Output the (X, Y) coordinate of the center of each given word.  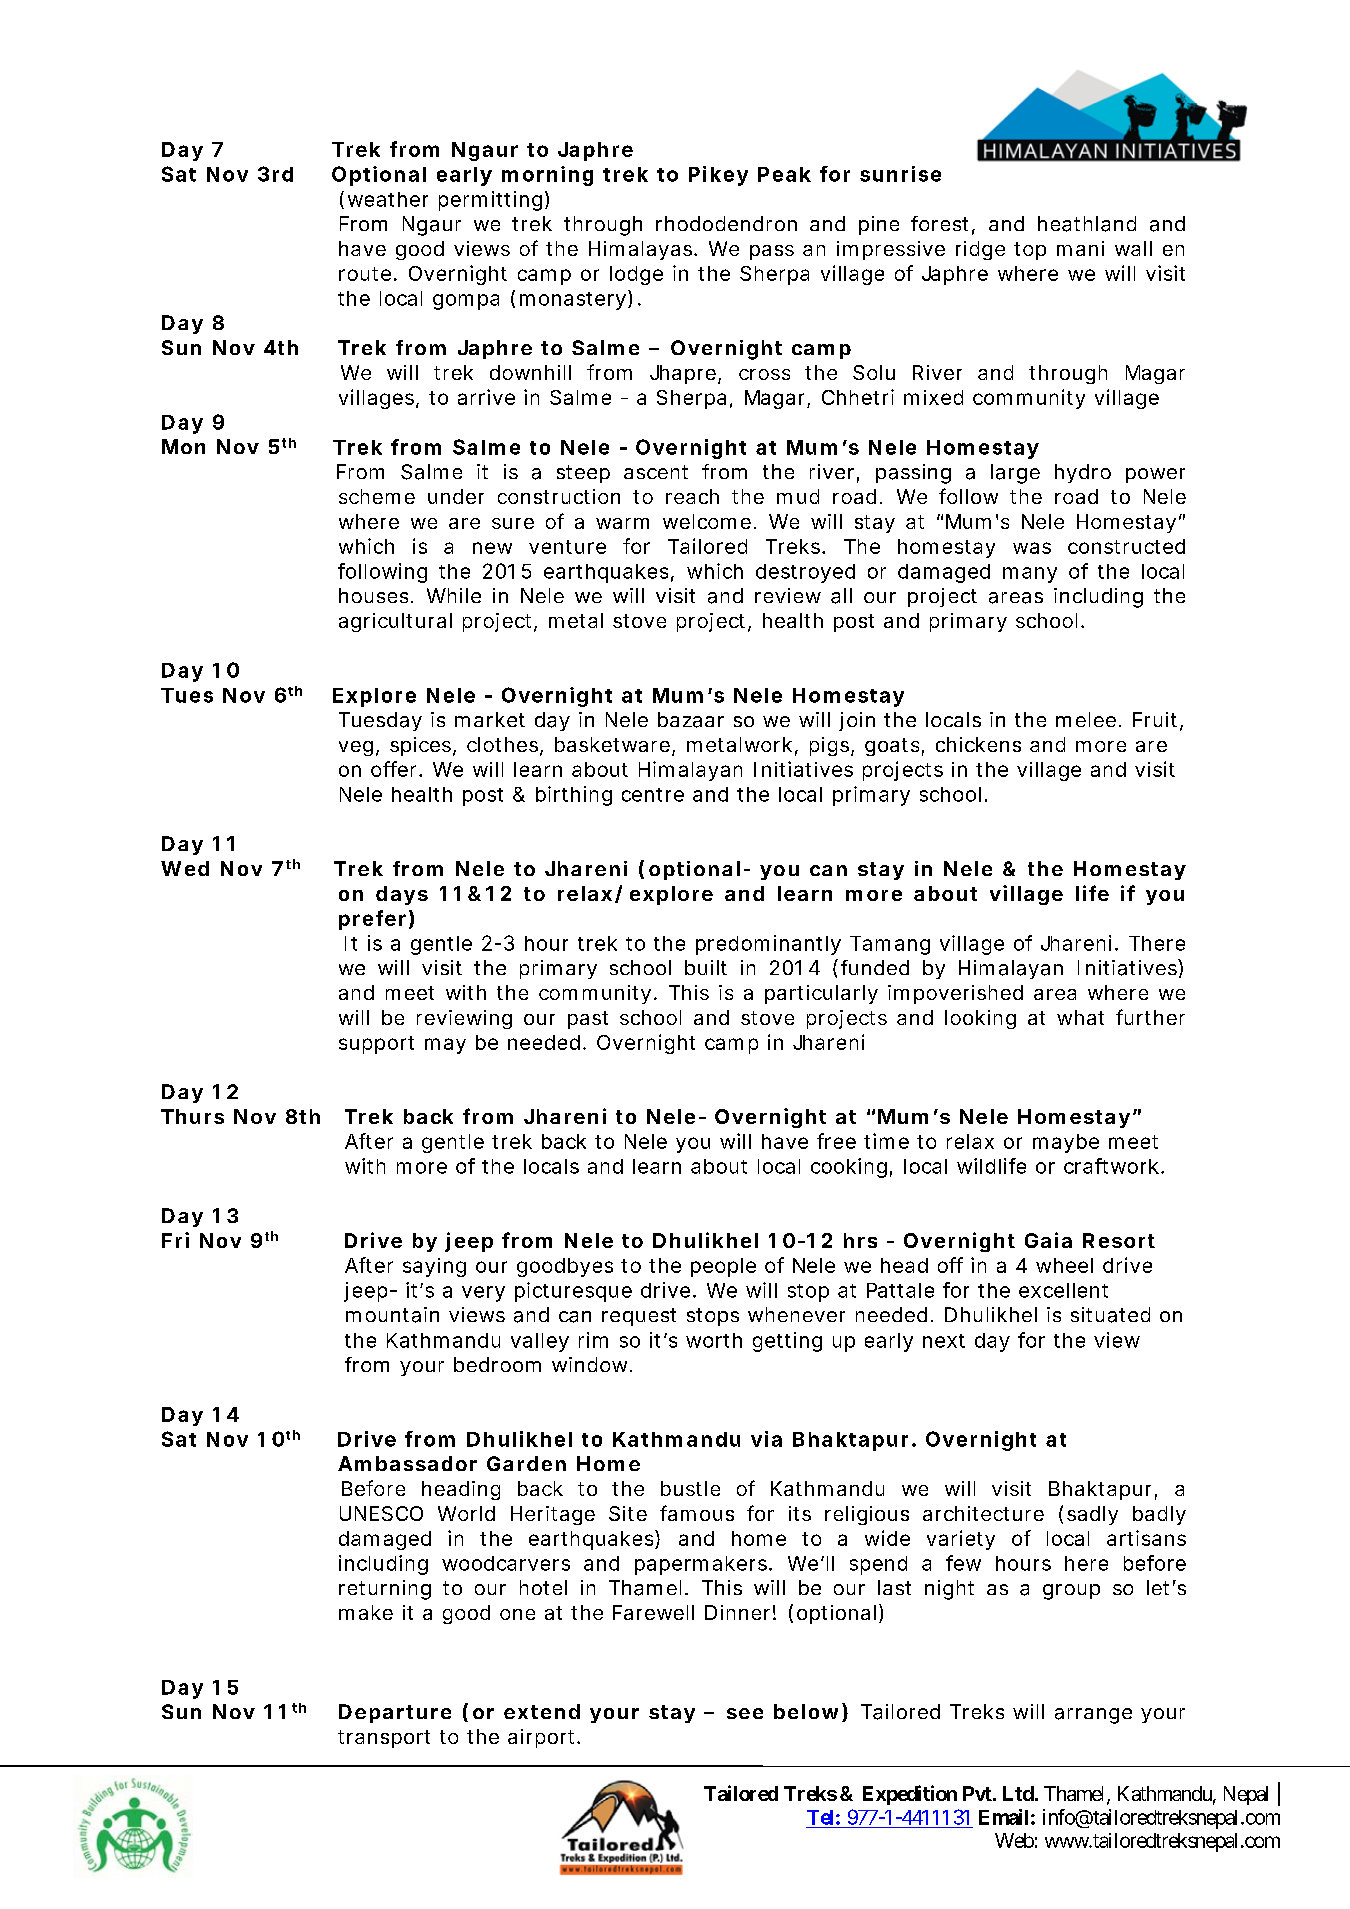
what (1080, 1017)
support (376, 1045)
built (706, 967)
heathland (1087, 224)
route (365, 274)
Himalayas (642, 250)
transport (384, 1739)
